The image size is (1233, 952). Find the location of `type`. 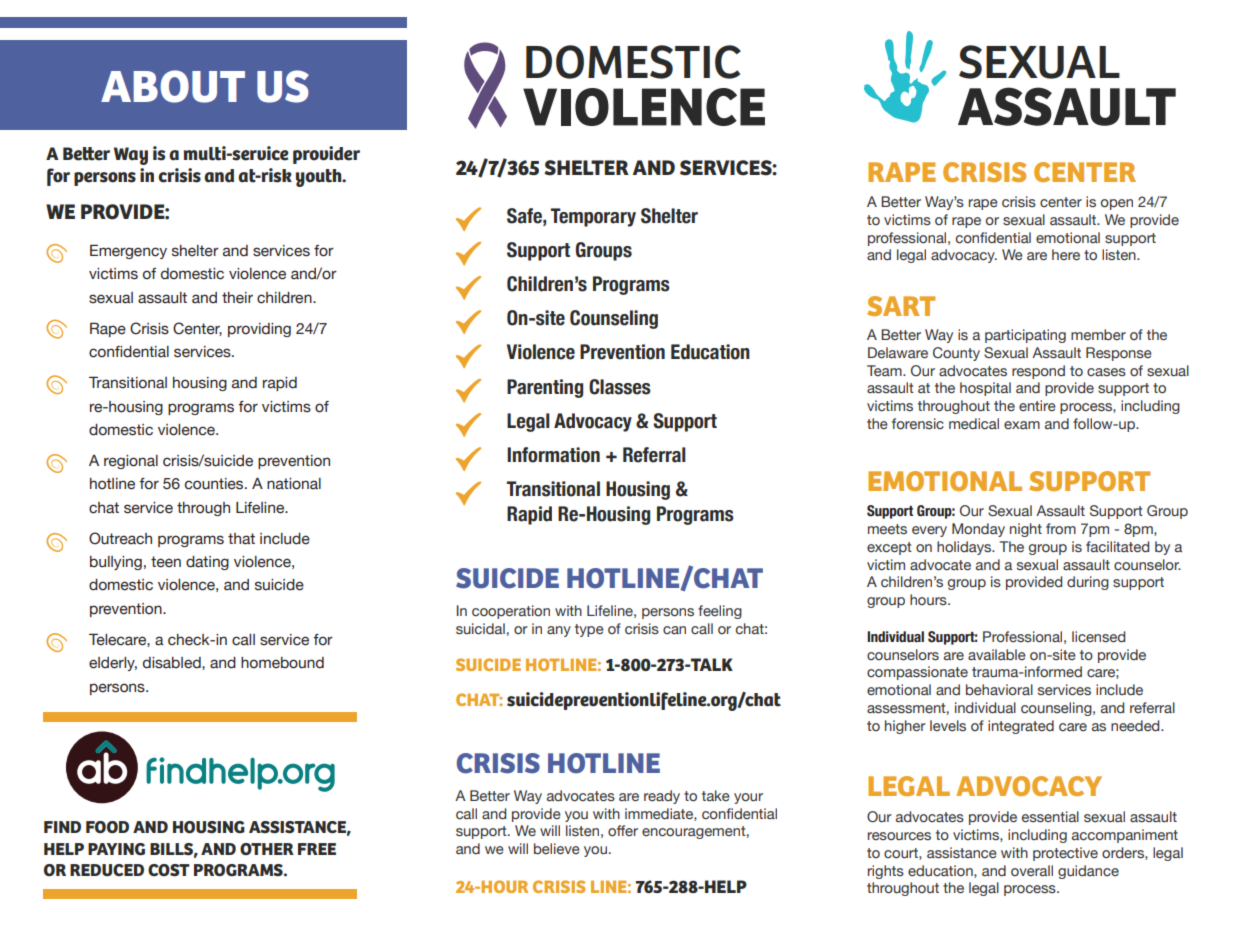

type is located at coordinates (589, 630).
